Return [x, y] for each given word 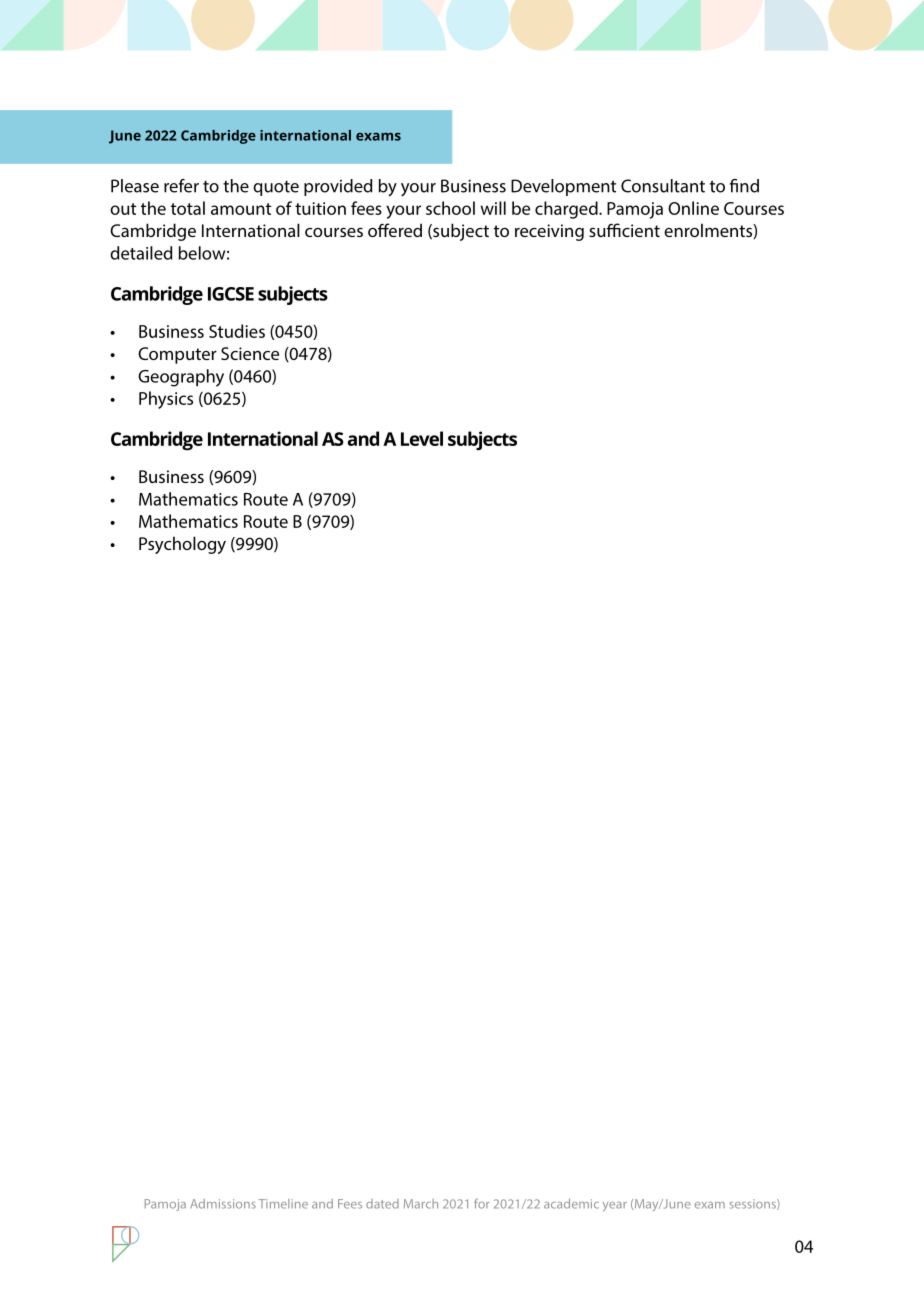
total [188, 208]
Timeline [283, 1204]
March [421, 1204]
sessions [754, 1204]
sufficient [624, 230]
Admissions [223, 1204]
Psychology [182, 545]
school [450, 208]
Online [693, 208]
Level [422, 438]
